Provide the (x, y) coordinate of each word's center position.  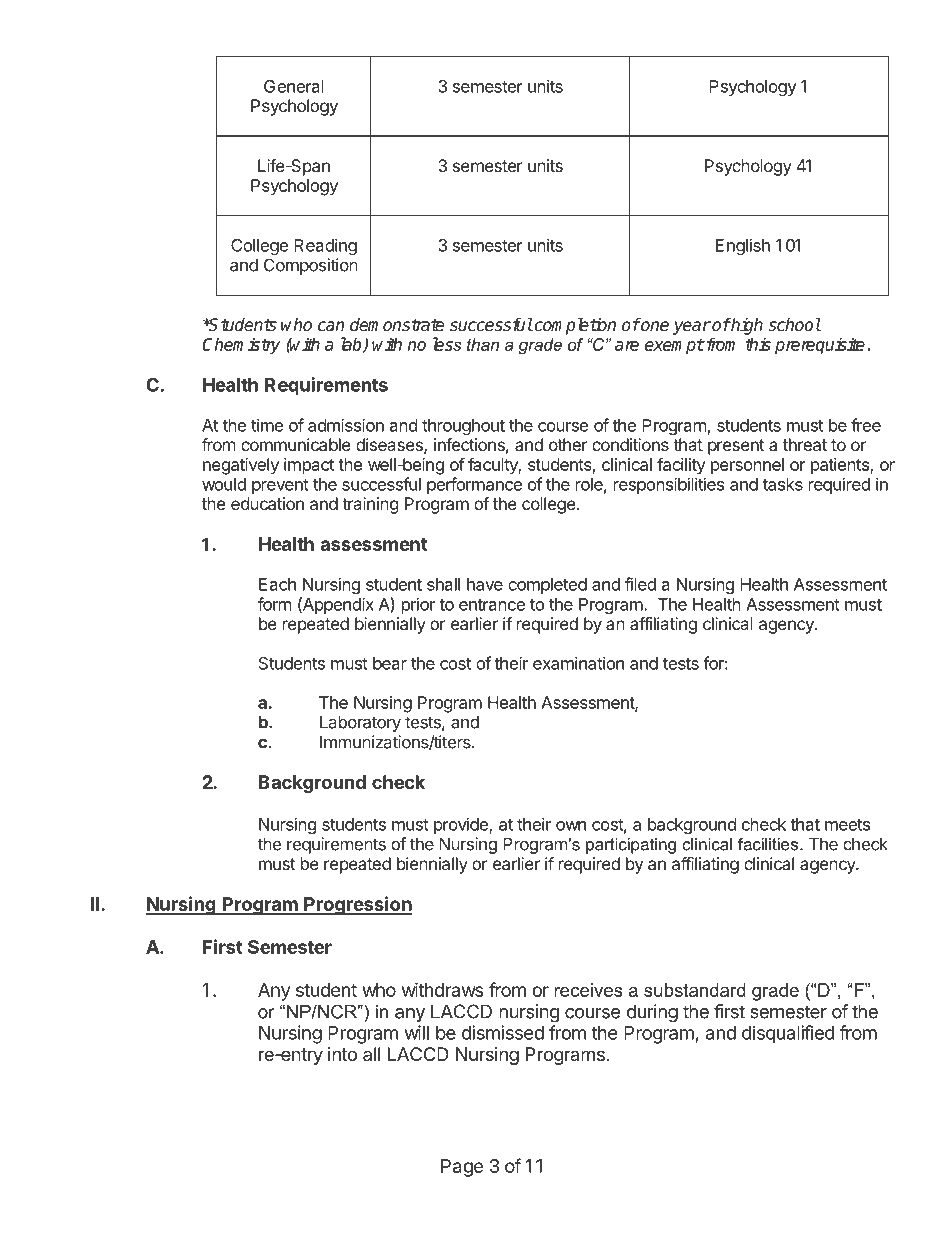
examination (578, 663)
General (294, 86)
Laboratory (360, 723)
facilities (769, 844)
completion (574, 326)
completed (547, 586)
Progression (357, 905)
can (331, 326)
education (267, 503)
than (483, 344)
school (794, 325)
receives (589, 990)
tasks (783, 484)
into (342, 1054)
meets (847, 825)
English (743, 246)
